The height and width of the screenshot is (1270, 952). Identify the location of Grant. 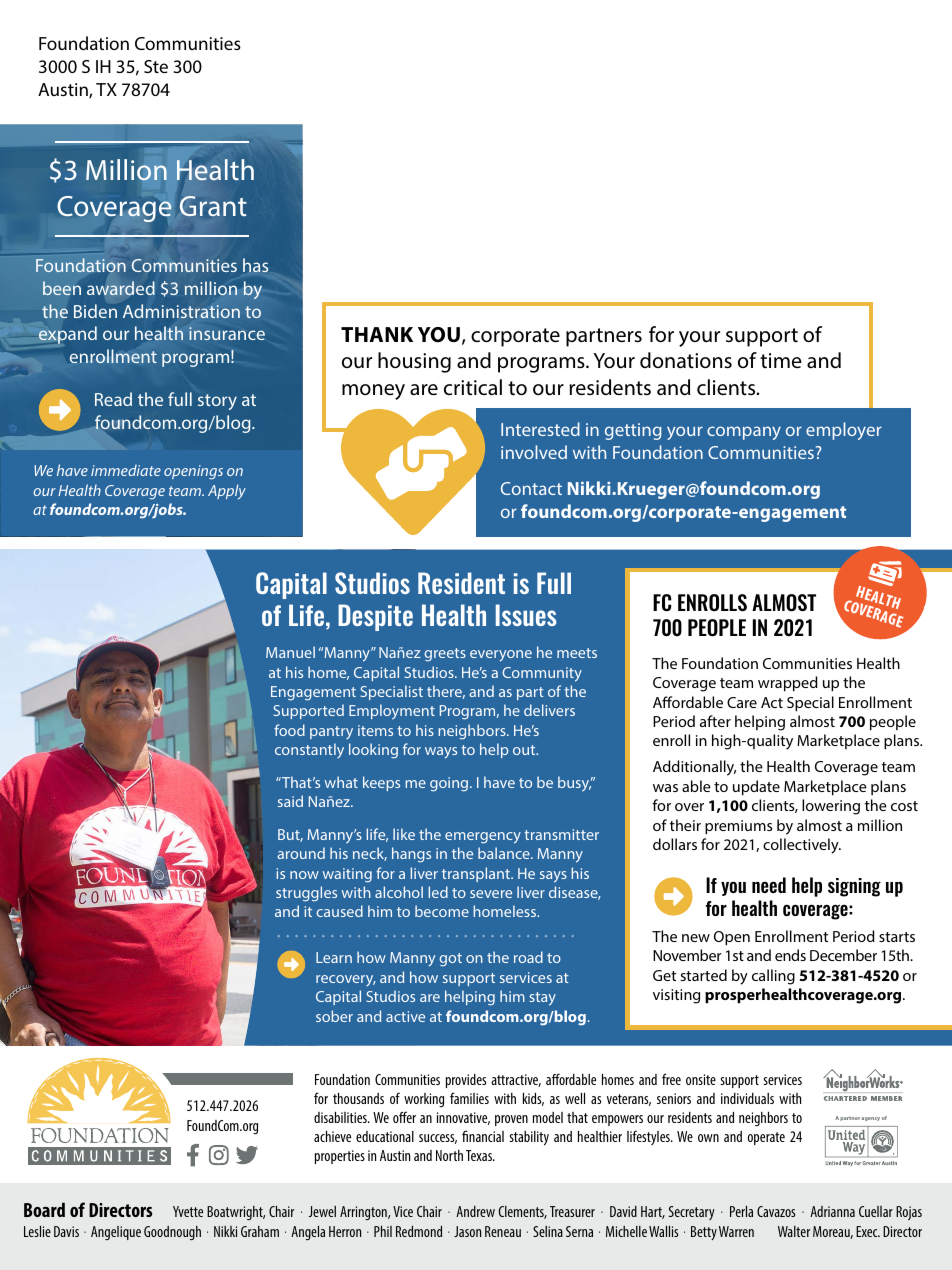
(213, 206).
